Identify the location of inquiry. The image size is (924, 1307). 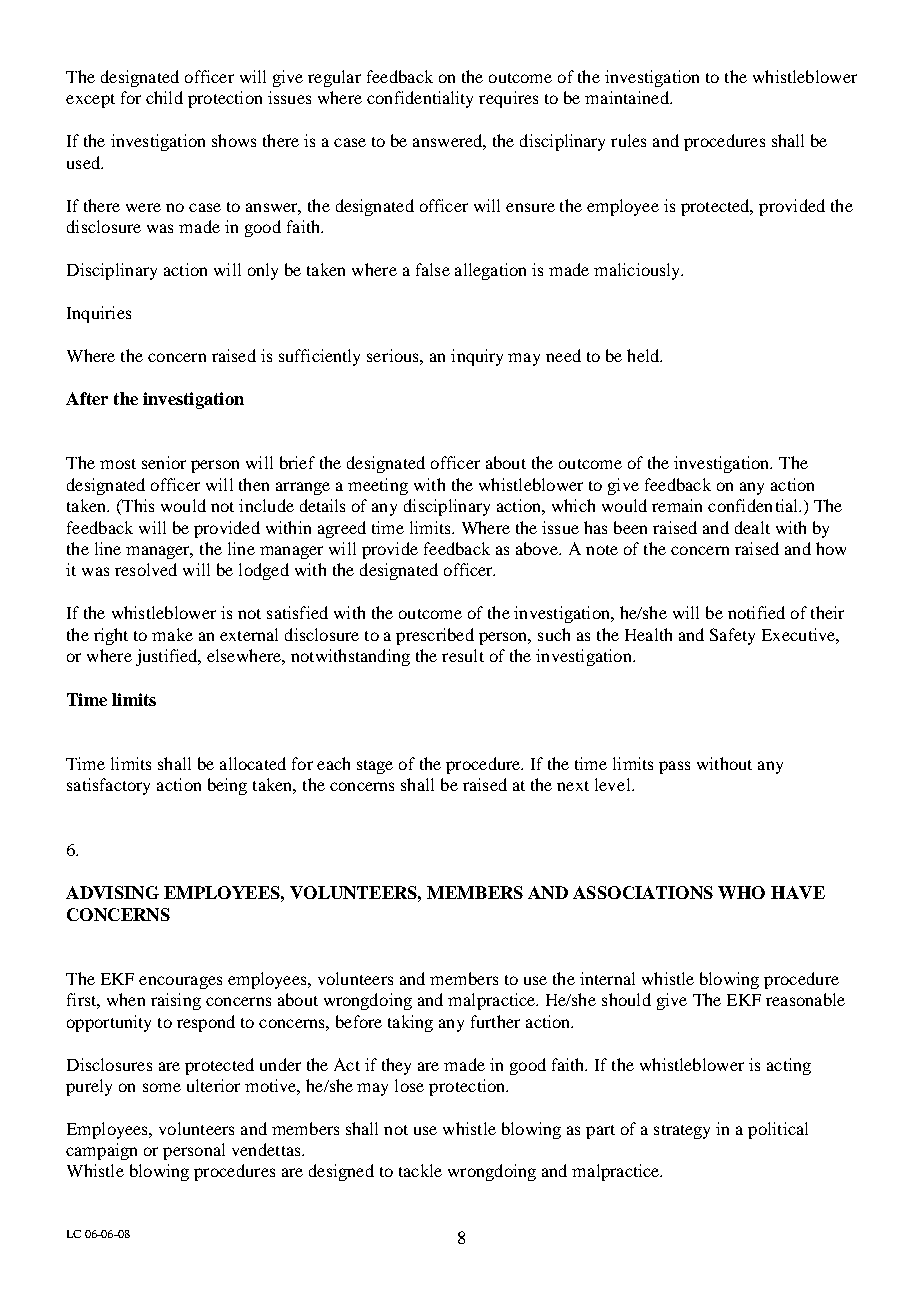
(477, 357).
